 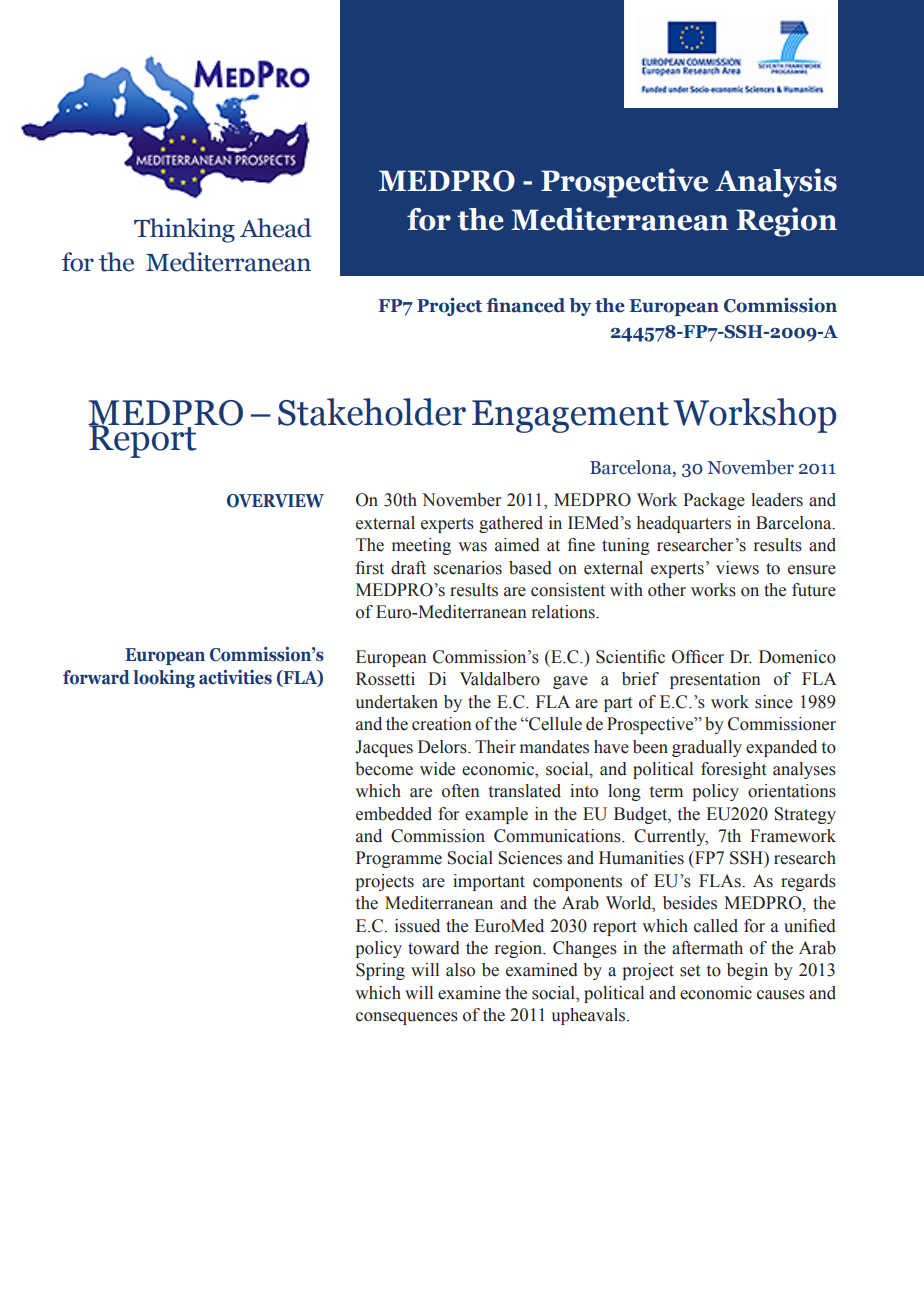 What do you see at coordinates (776, 183) in the screenshot?
I see `Analysis` at bounding box center [776, 183].
